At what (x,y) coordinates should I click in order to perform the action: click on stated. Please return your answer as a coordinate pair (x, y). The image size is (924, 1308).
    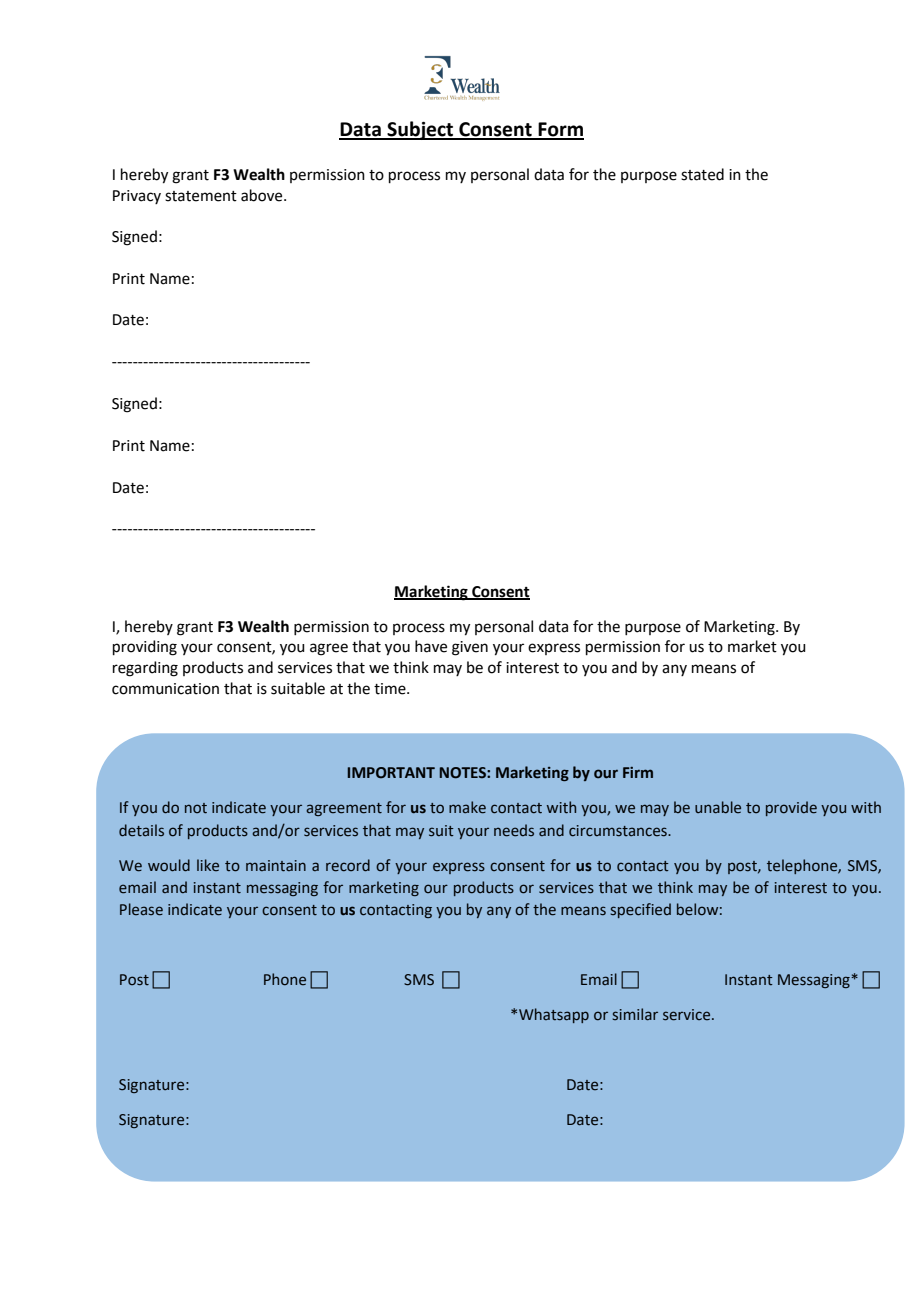
    Looking at the image, I should click on (702, 174).
